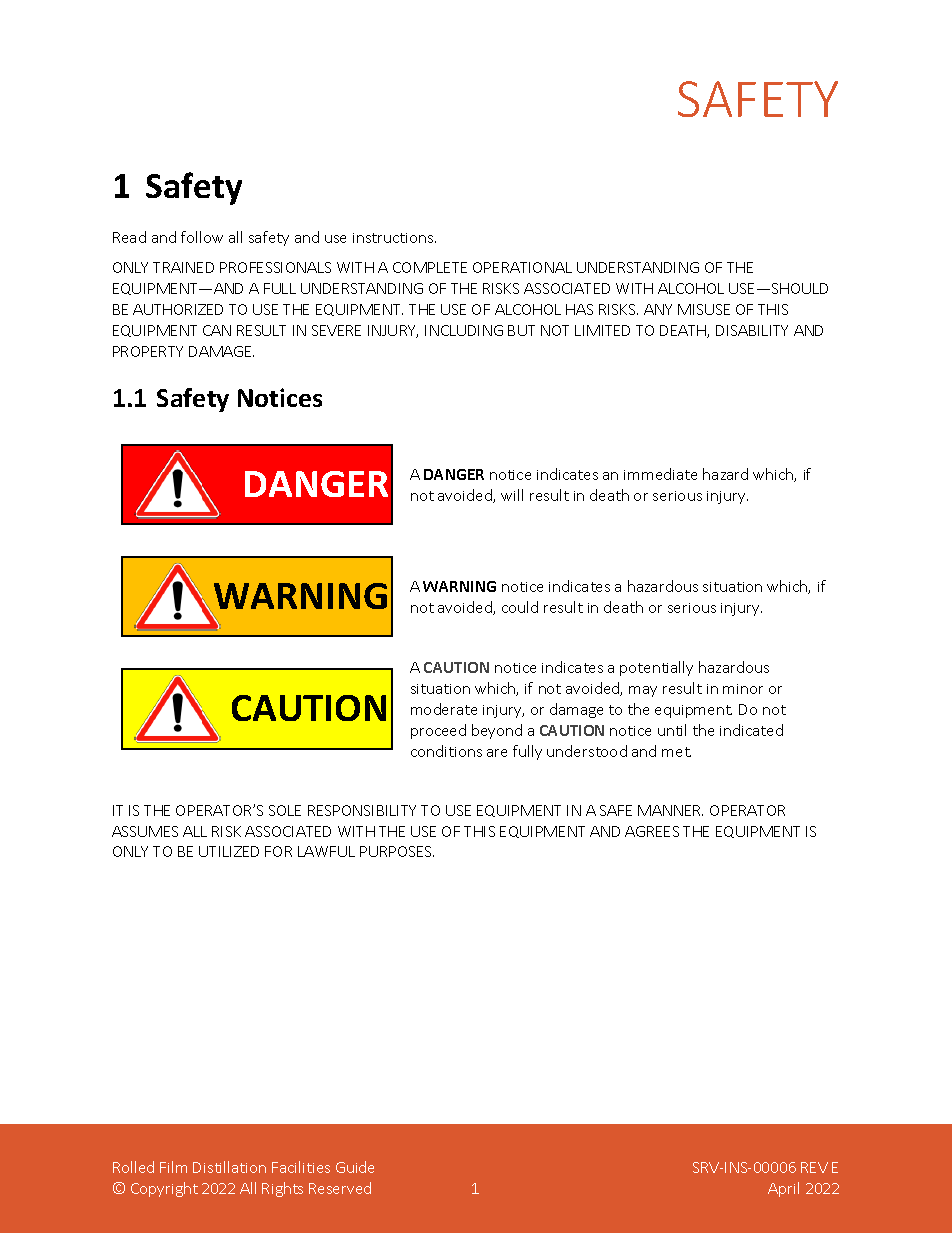 The height and width of the document is (1233, 952). What do you see at coordinates (430, 267) in the document?
I see `COMPLETE` at bounding box center [430, 267].
